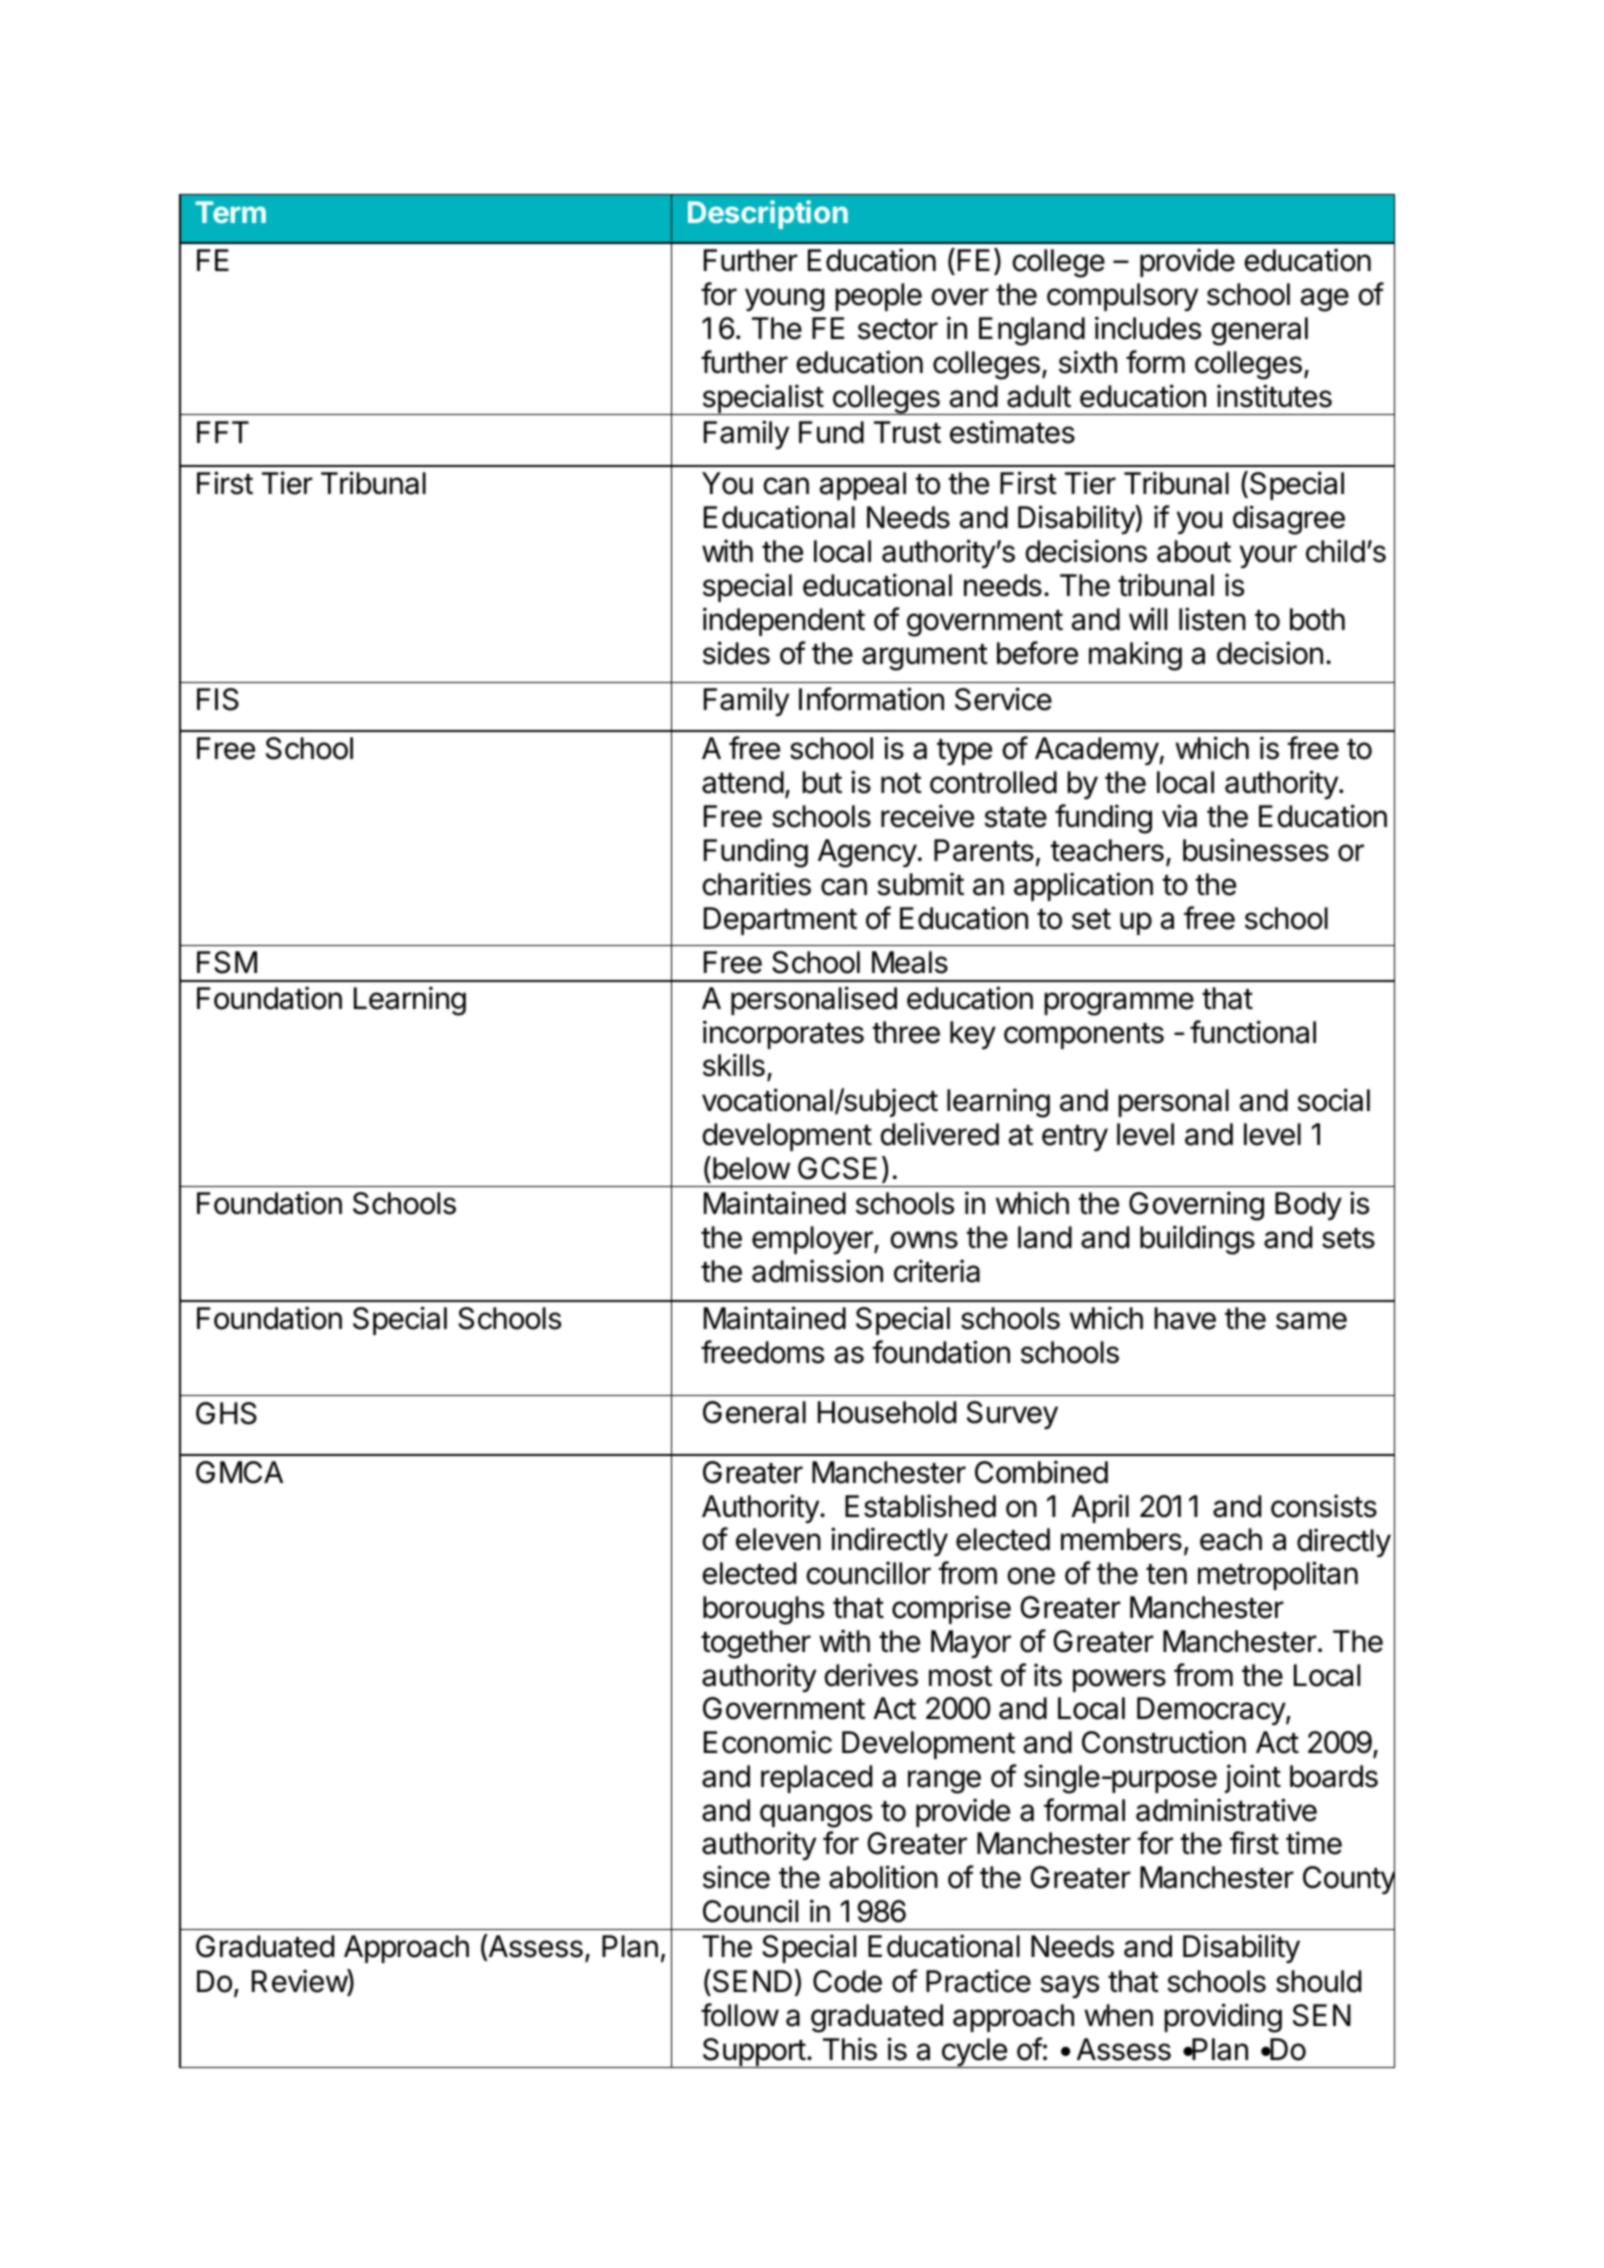  Describe the element at coordinates (230, 212) in the document. I see `Term` at that location.
